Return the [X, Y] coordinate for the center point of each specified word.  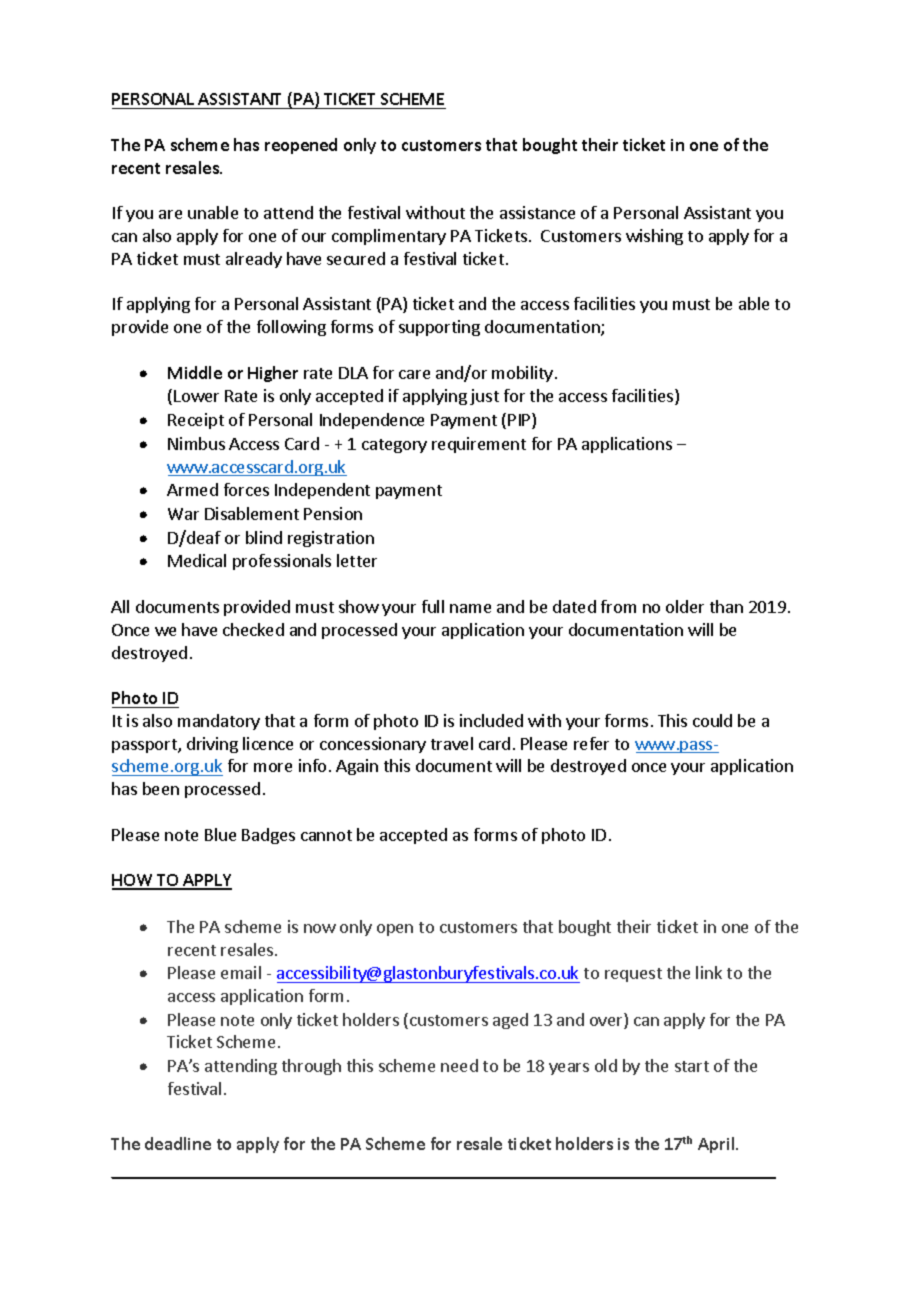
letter [357, 560]
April [717, 1145]
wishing [654, 237]
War [183, 514]
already [254, 260]
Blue [220, 834]
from [618, 606]
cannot [326, 835]
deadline [178, 1143]
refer [591, 743]
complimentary [389, 237]
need [459, 1065]
